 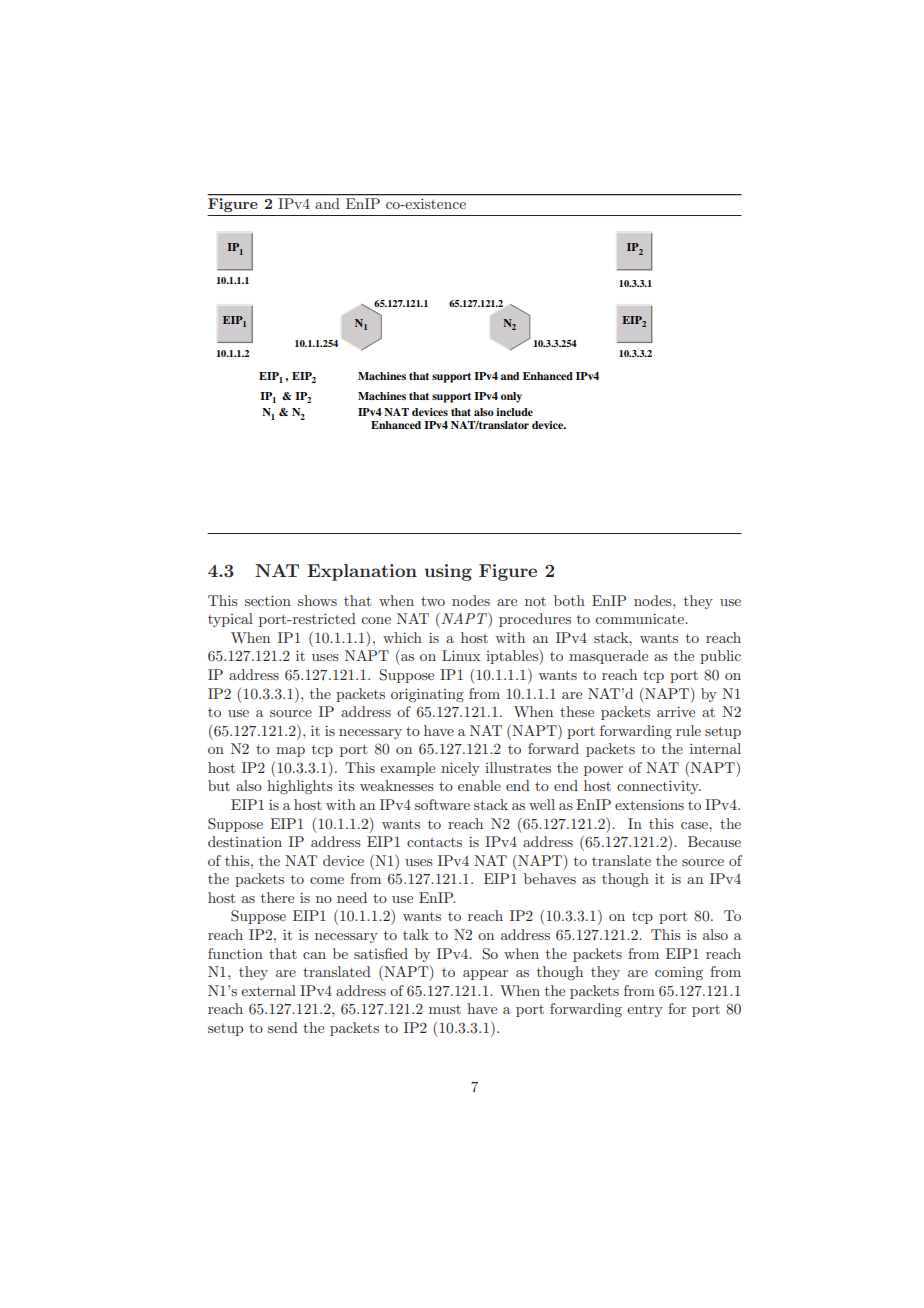 I want to click on map, so click(x=290, y=752).
